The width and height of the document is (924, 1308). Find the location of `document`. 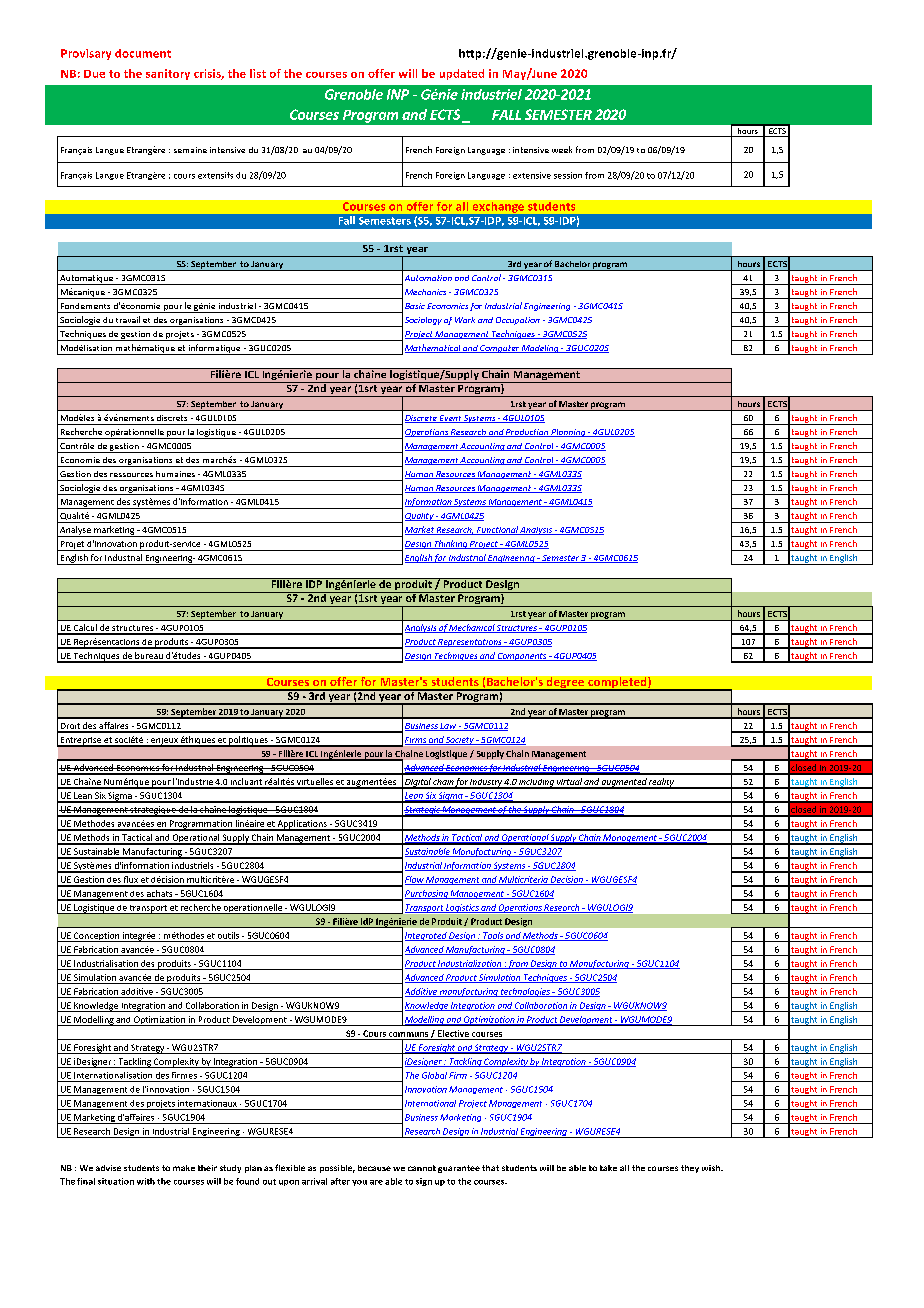

document is located at coordinates (143, 53).
